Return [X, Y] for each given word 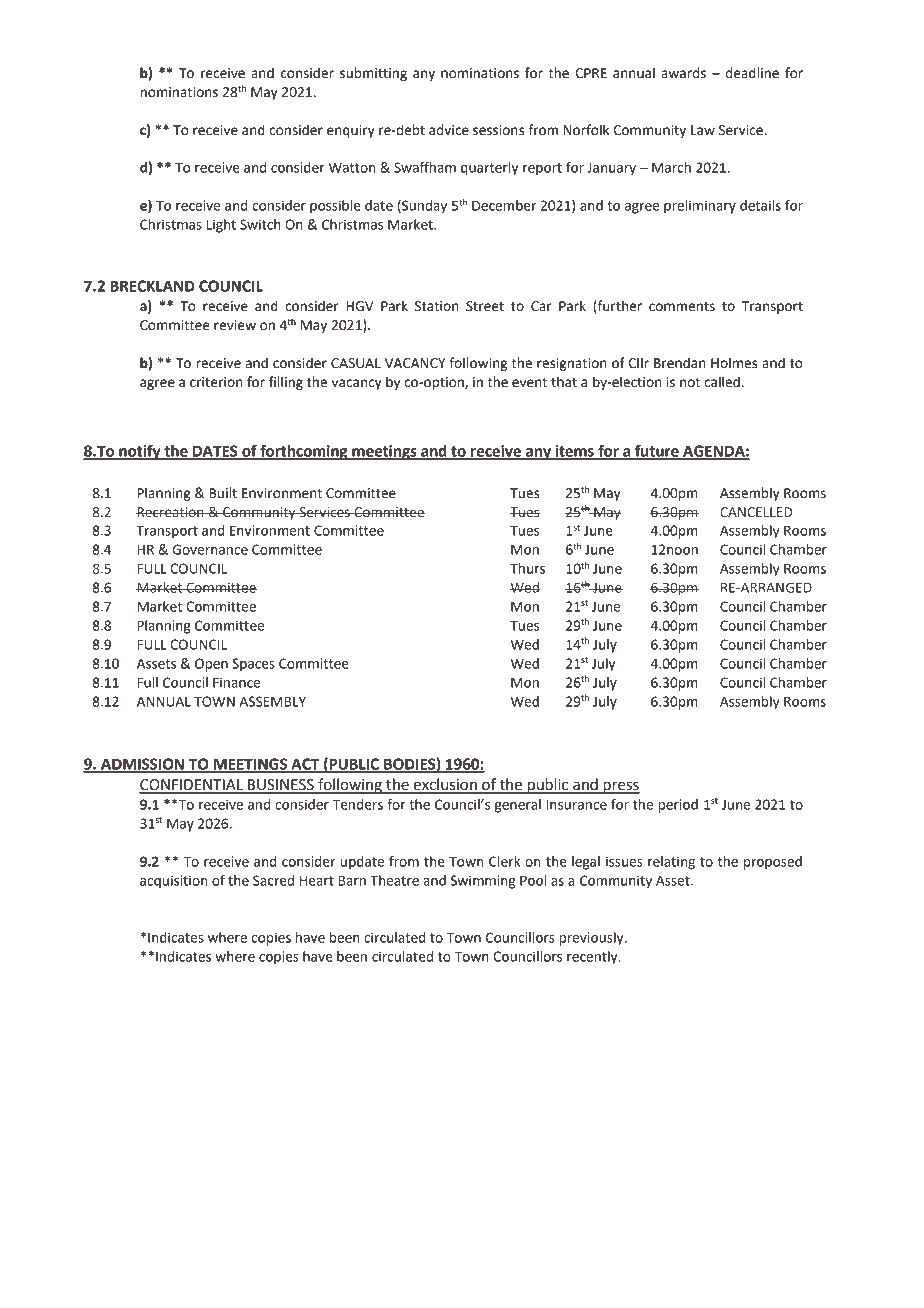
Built [223, 493]
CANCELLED [756, 512]
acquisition [174, 882]
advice [449, 130]
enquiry [351, 131]
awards [683, 73]
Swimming [483, 882]
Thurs [527, 568]
